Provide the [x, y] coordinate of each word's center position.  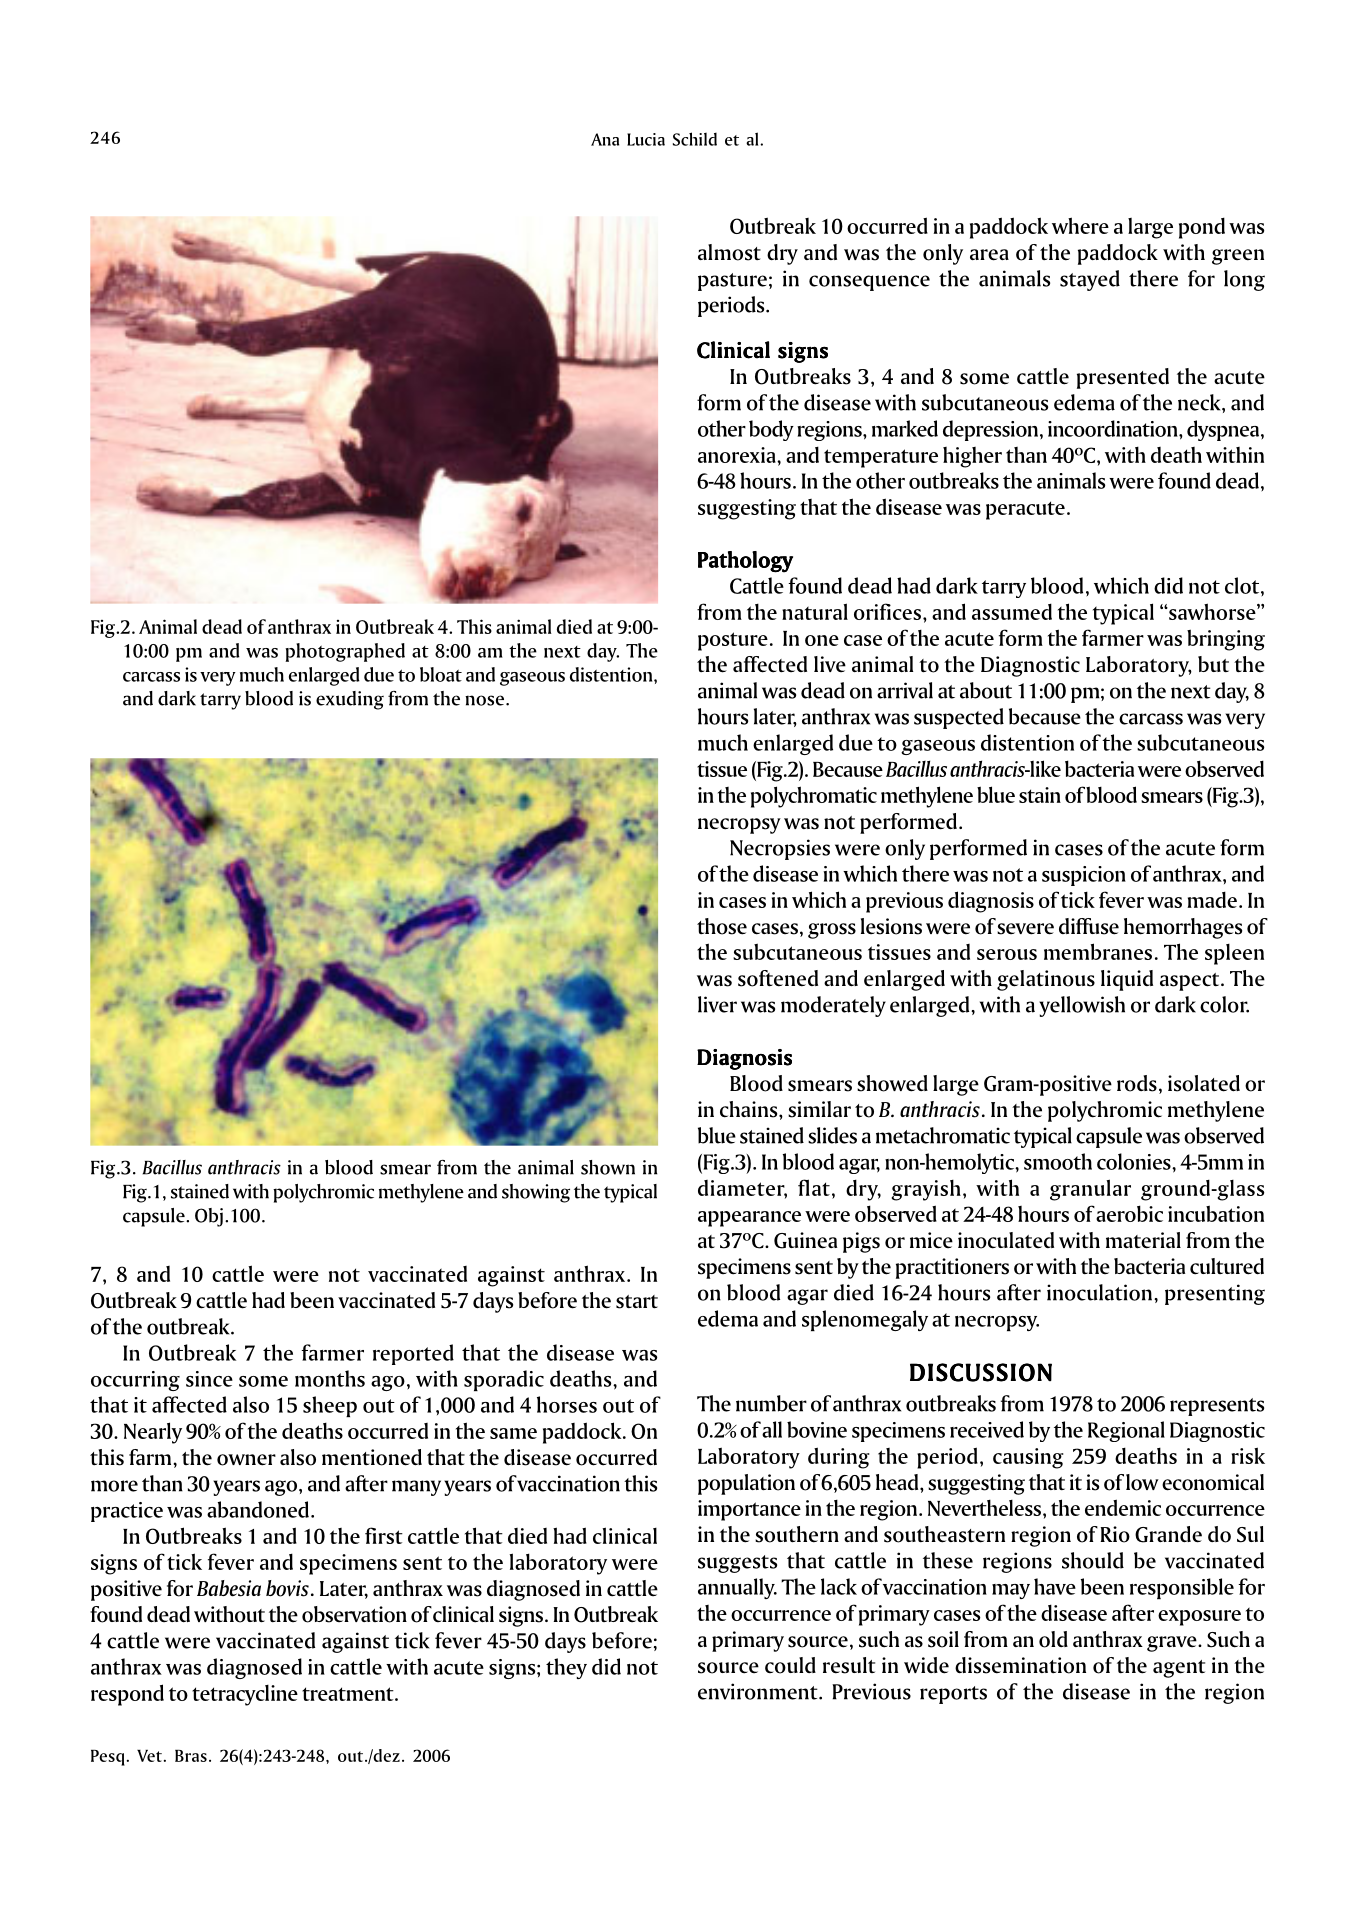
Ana [605, 139]
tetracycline [245, 1695]
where [1080, 225]
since [209, 1379]
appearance [749, 1219]
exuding [350, 700]
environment [759, 1691]
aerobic [1129, 1213]
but [1213, 664]
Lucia [646, 139]
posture [733, 641]
